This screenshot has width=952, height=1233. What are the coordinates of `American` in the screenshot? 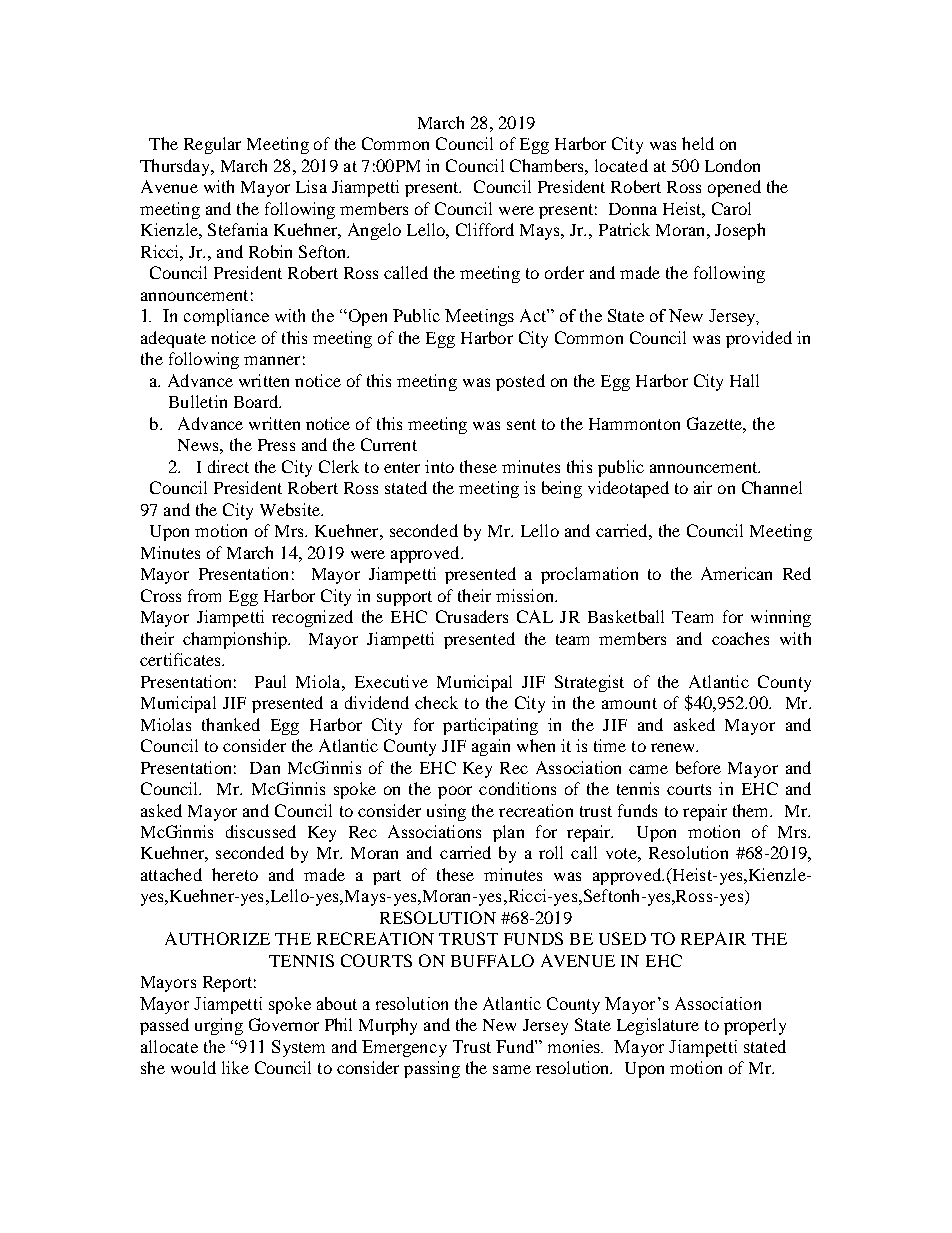 It's located at (736, 573).
